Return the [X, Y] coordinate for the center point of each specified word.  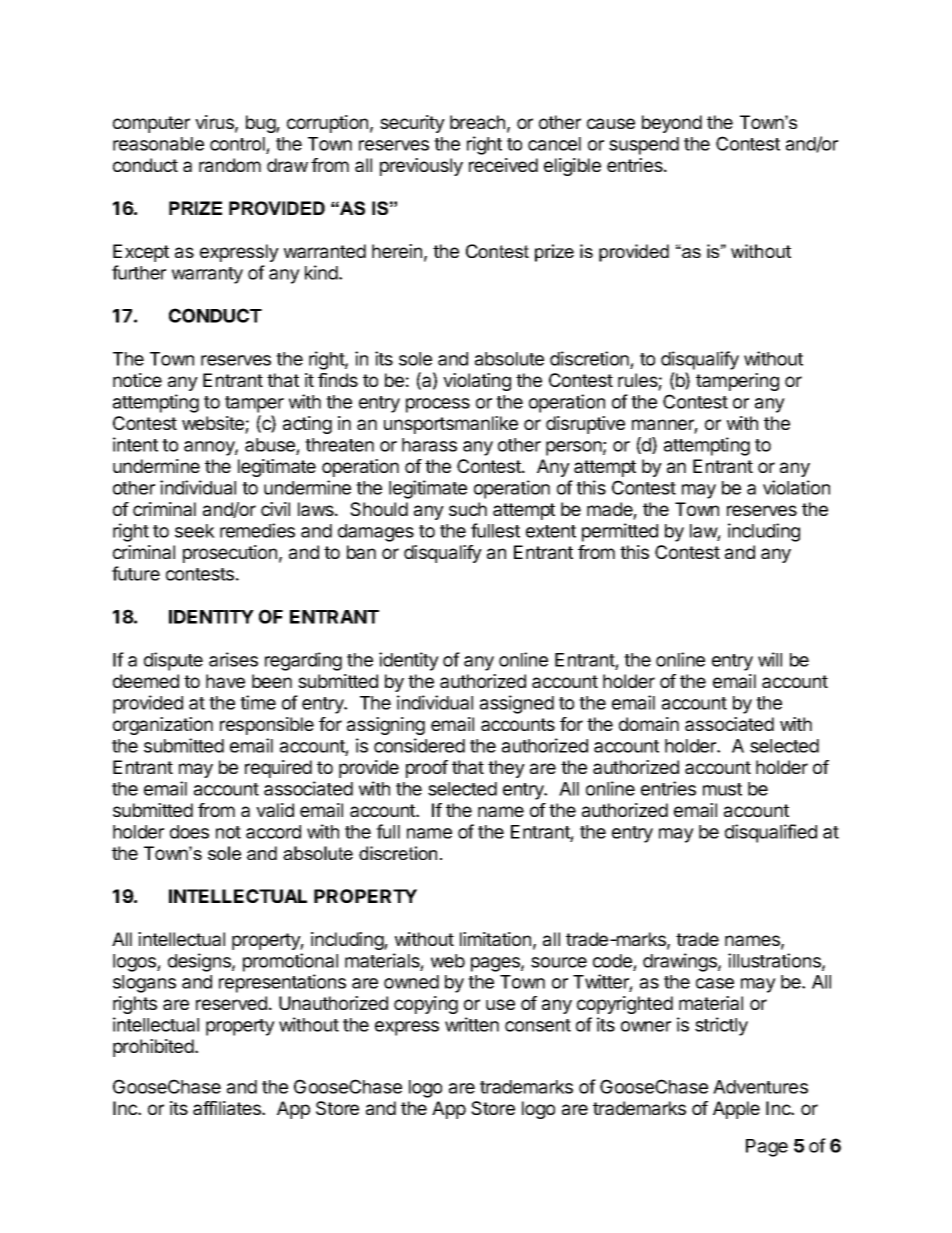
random [230, 165]
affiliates [228, 1108]
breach [477, 122]
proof [427, 769]
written [472, 1024]
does [189, 832]
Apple [736, 1110]
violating [477, 382]
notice [137, 380]
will [770, 659]
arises [233, 659]
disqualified [771, 833]
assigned [517, 704]
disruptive [585, 425]
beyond [672, 124]
